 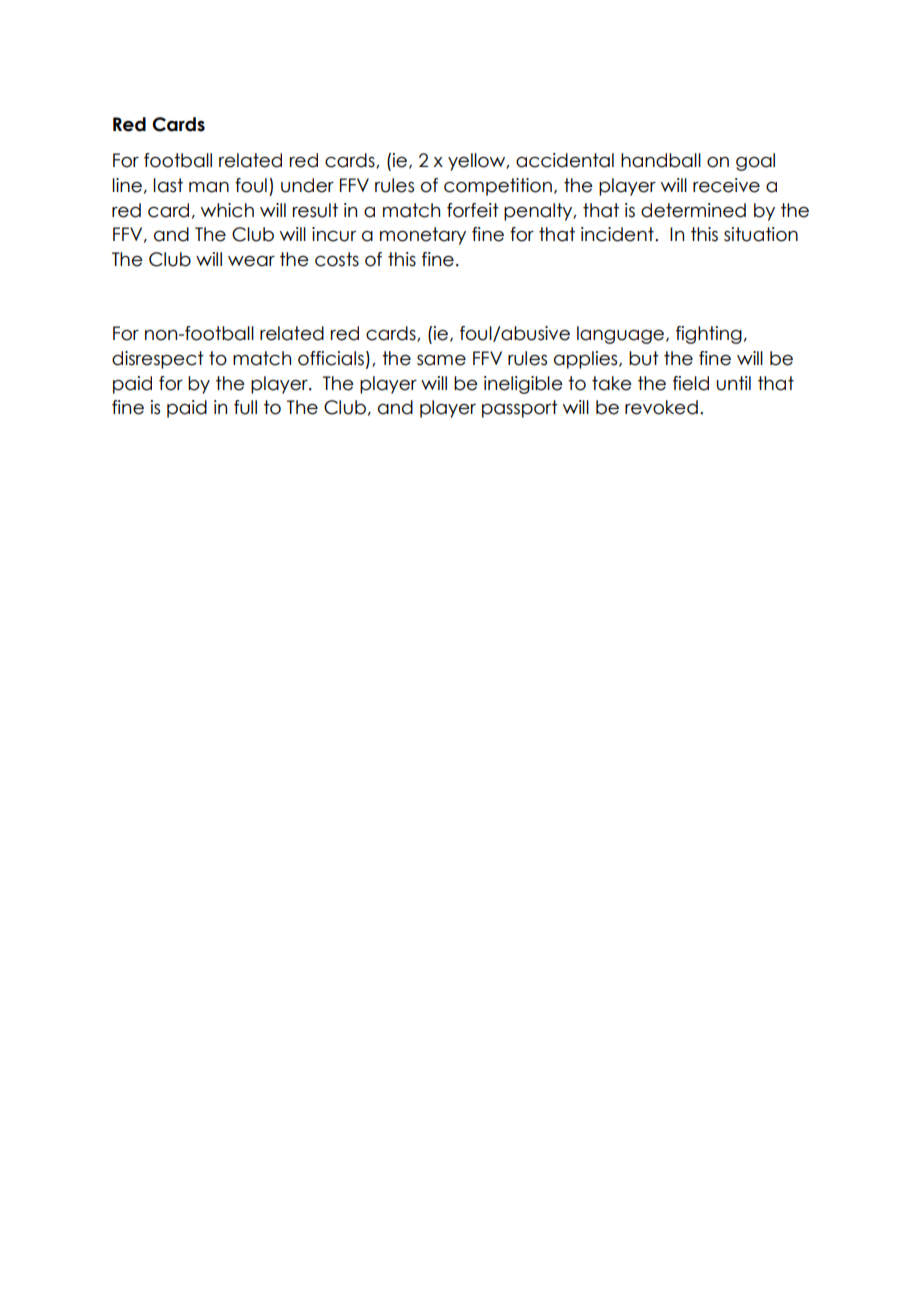 What do you see at coordinates (337, 259) in the document?
I see `costs` at bounding box center [337, 259].
